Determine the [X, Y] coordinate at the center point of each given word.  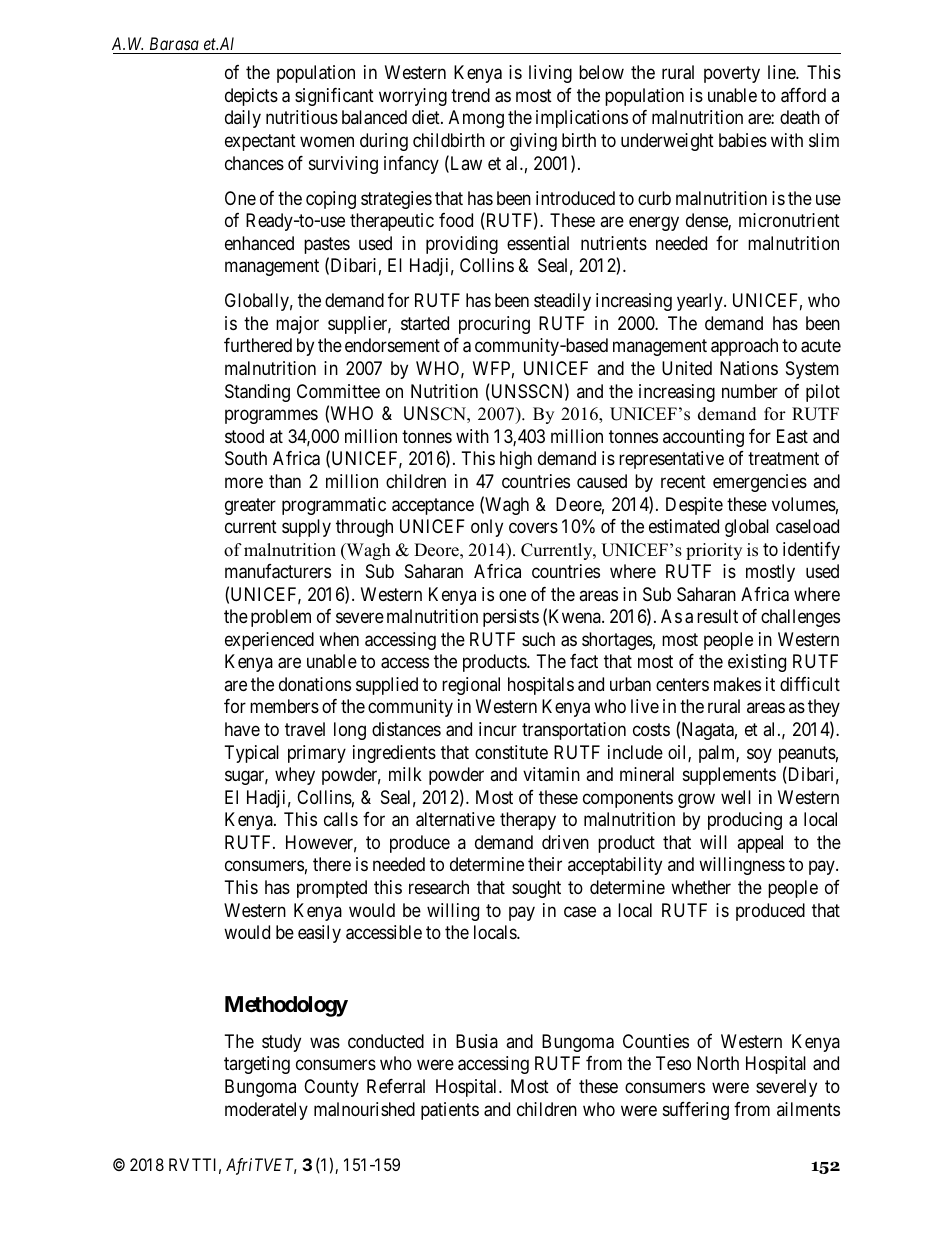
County [331, 1088]
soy [759, 755]
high [516, 460]
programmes [271, 417]
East [792, 436]
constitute [511, 752]
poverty [732, 75]
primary [317, 754]
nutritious [302, 117]
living [550, 74]
